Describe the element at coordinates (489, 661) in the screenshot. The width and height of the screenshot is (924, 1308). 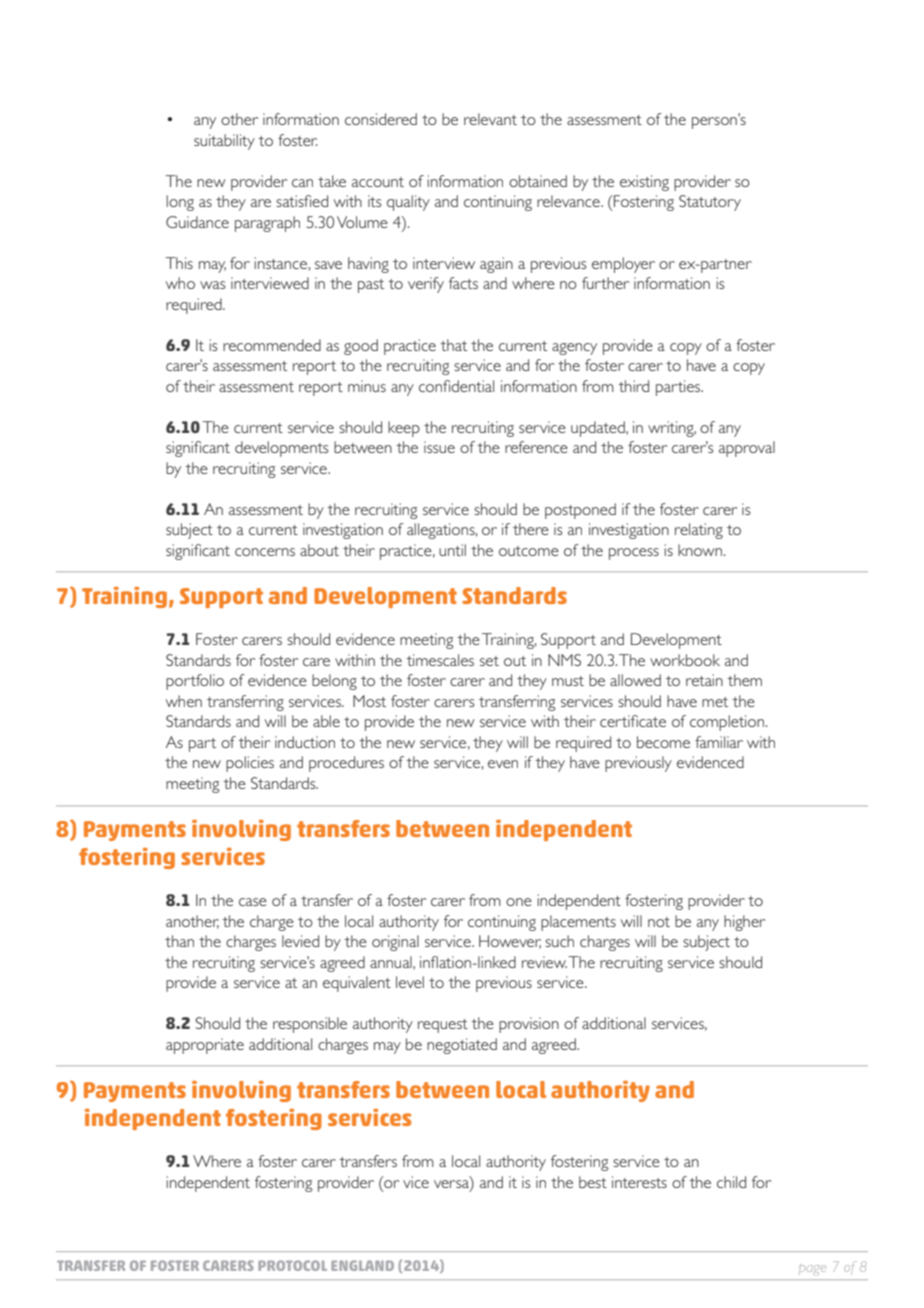
I see `set` at that location.
